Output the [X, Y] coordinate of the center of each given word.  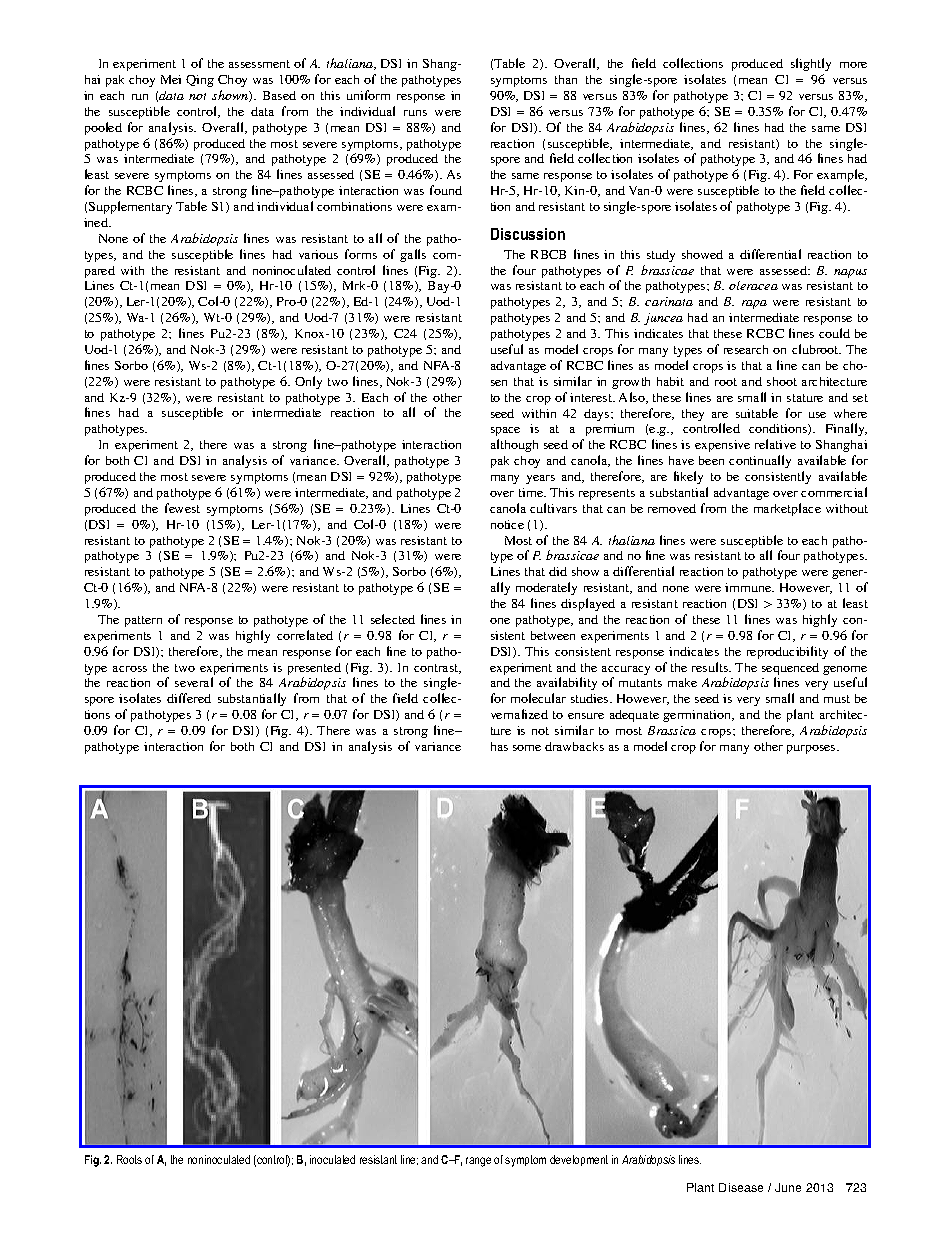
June [788, 1187]
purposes [812, 749]
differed [189, 698]
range [478, 1162]
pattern [143, 621]
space [505, 431]
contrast [437, 669]
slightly [811, 64]
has [499, 746]
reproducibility [787, 652]
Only [308, 382]
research [746, 349]
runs [415, 113]
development [579, 1160]
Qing [200, 81]
